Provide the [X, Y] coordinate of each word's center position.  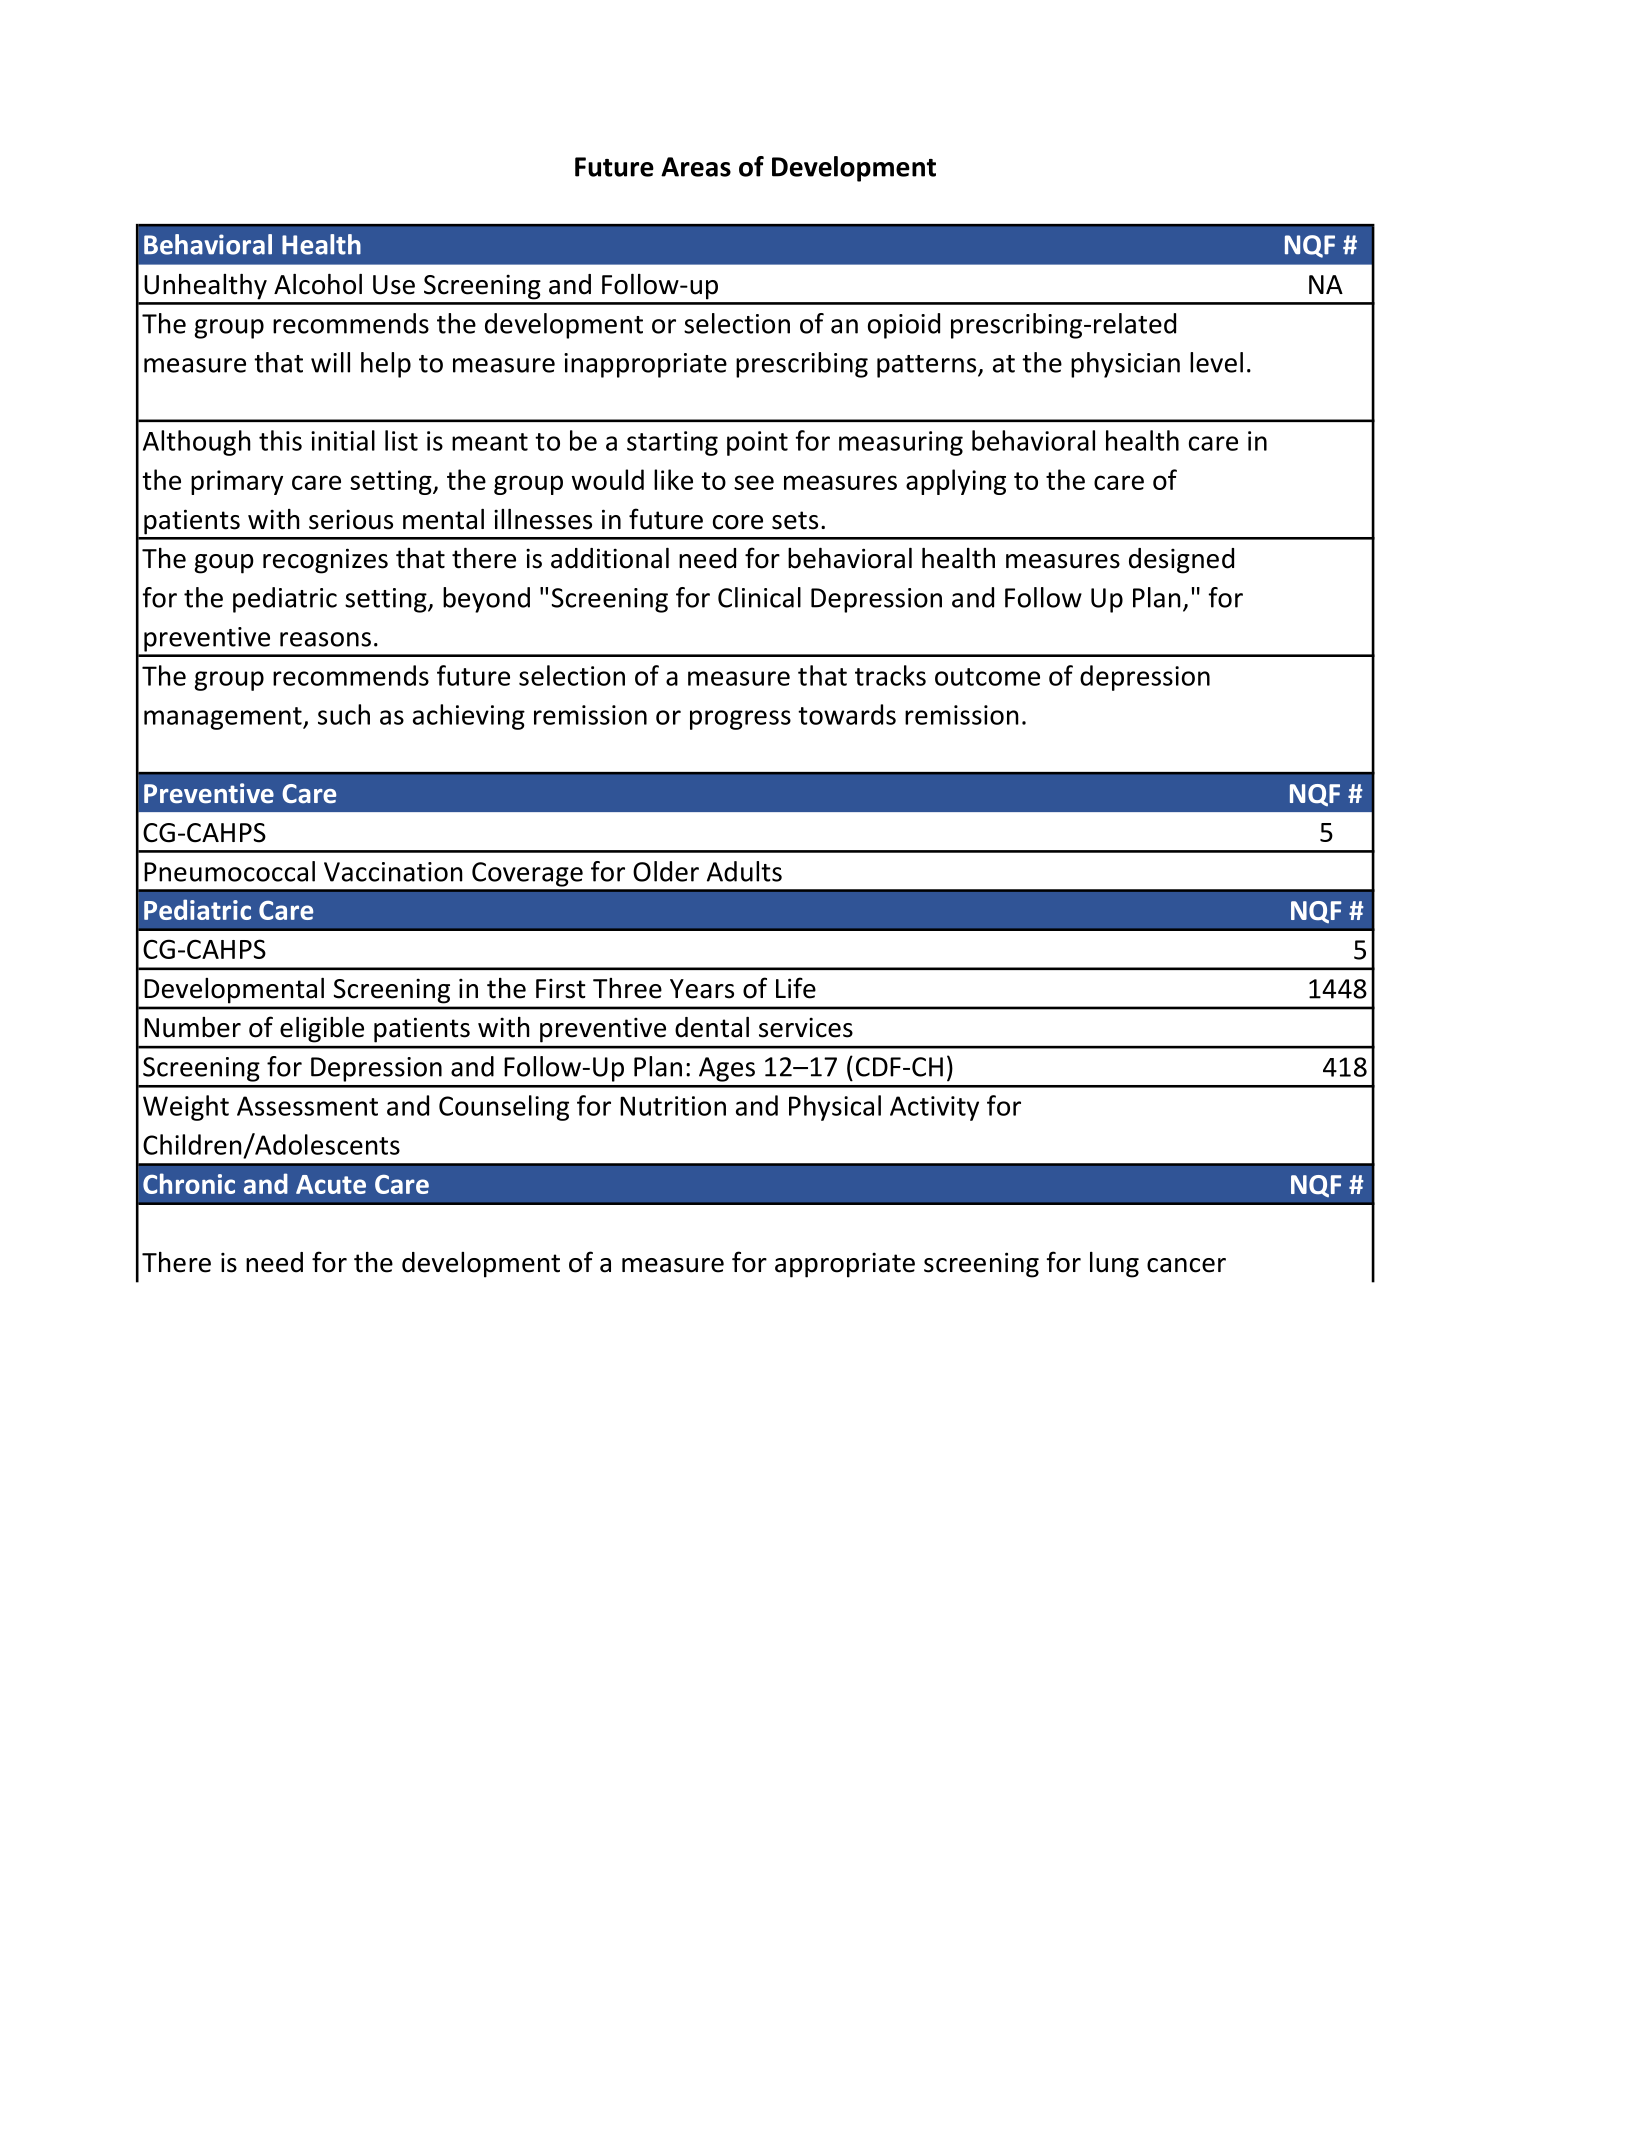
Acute [331, 1184]
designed [1181, 561]
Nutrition [673, 1106]
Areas [696, 167]
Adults [744, 871]
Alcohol [318, 284]
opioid [904, 326]
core [738, 522]
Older [666, 871]
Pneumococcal [229, 871]
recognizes [325, 561]
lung [1114, 1265]
